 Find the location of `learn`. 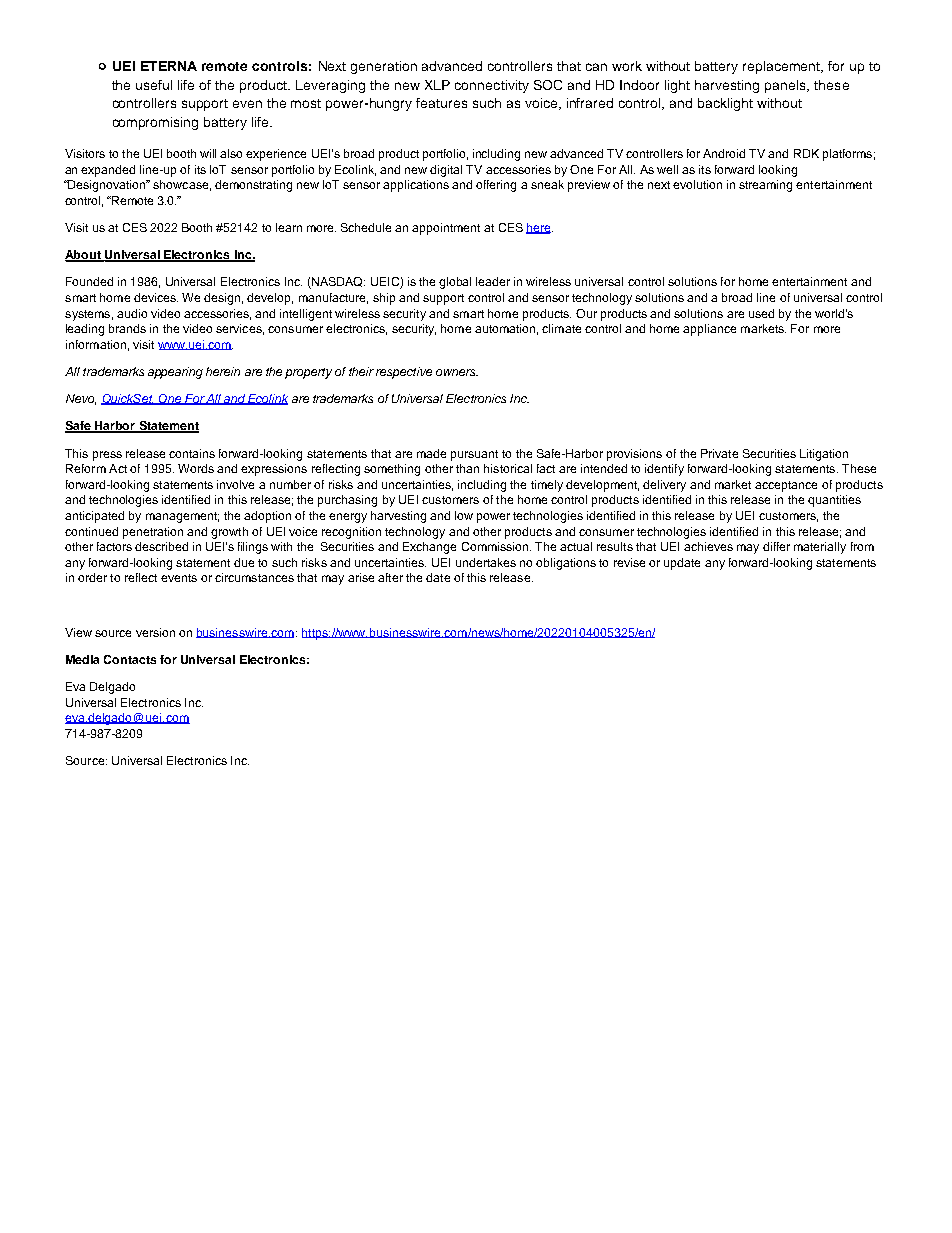

learn is located at coordinates (289, 227).
